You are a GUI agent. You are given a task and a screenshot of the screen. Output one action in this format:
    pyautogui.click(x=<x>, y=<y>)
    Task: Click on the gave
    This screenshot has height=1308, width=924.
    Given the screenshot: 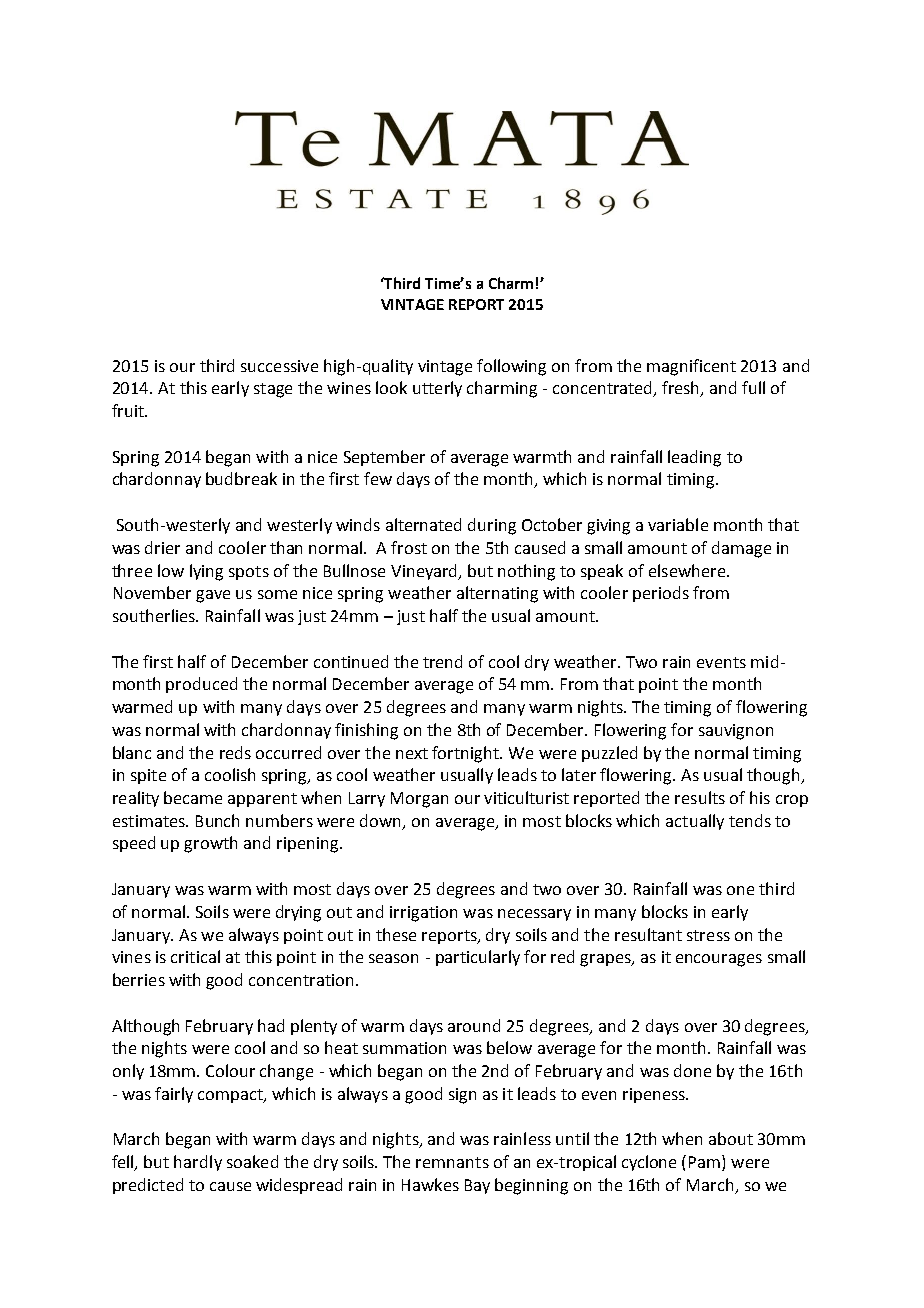 What is the action you would take?
    pyautogui.click(x=213, y=596)
